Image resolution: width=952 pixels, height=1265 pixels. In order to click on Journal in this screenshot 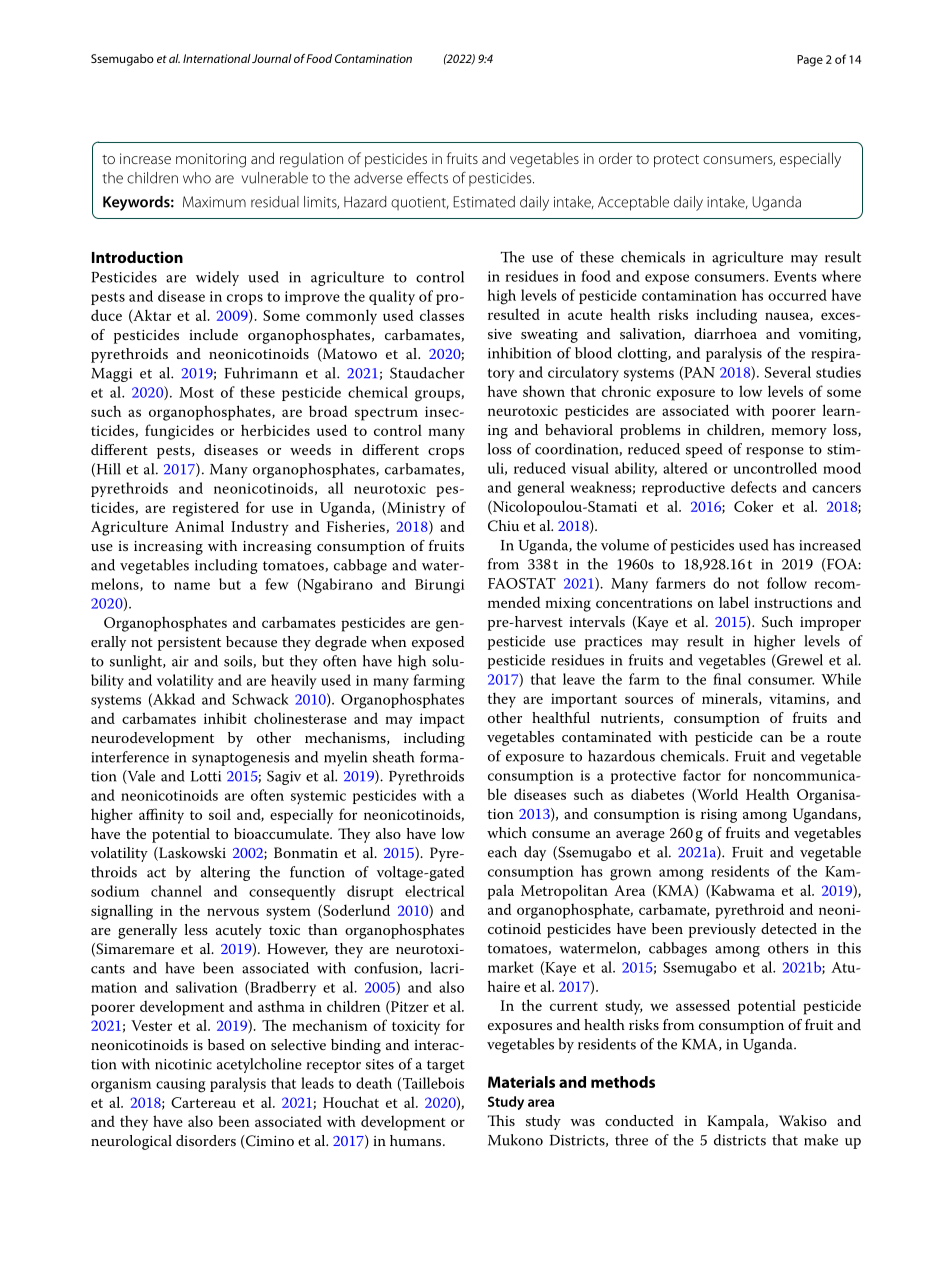, I will do `click(272, 58)`.
